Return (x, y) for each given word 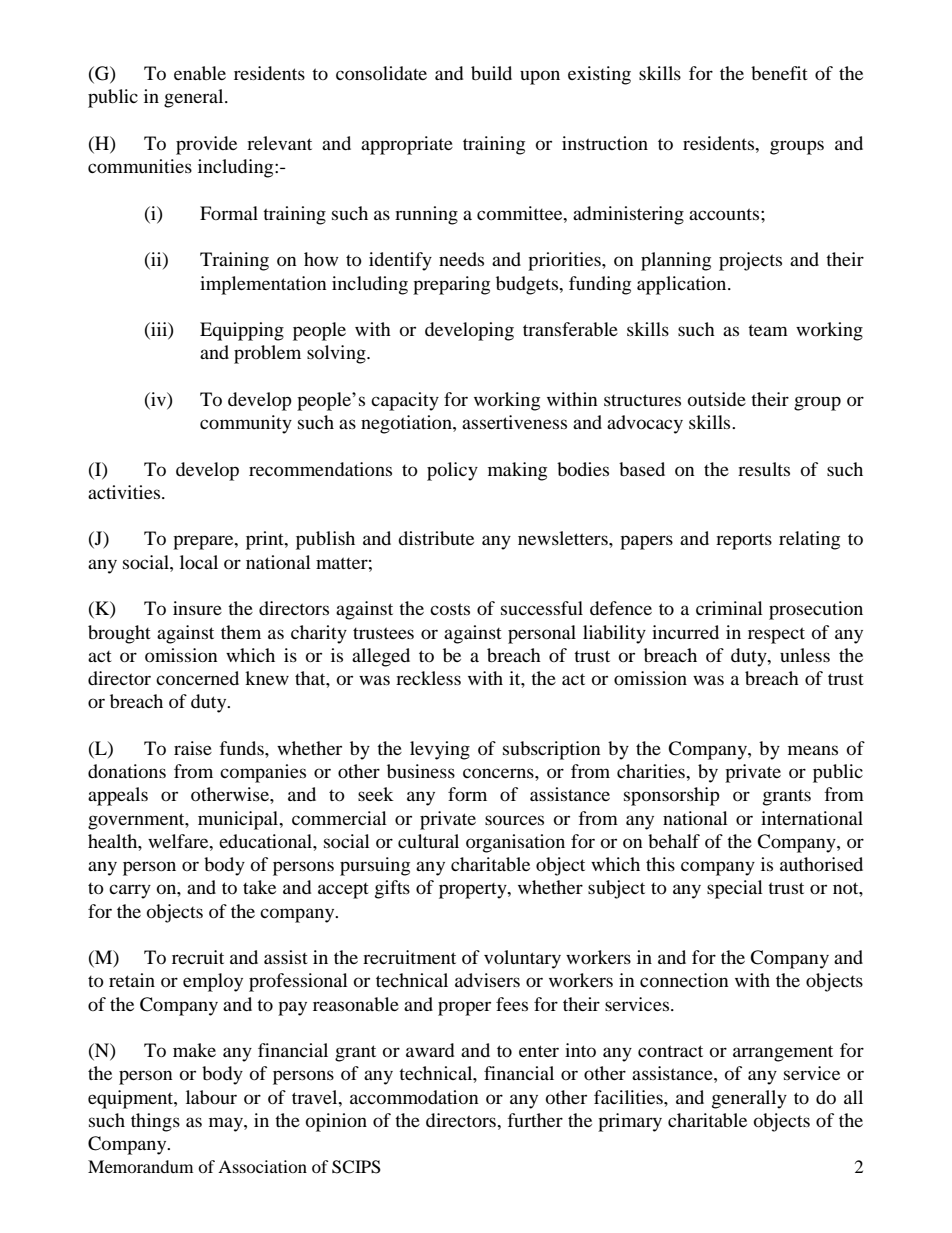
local (199, 562)
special (735, 889)
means (813, 750)
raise (193, 748)
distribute (436, 538)
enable (200, 73)
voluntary (522, 959)
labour (211, 1097)
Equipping (242, 331)
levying (440, 750)
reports (744, 541)
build (491, 73)
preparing (451, 285)
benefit (779, 73)
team (768, 330)
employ (213, 982)
